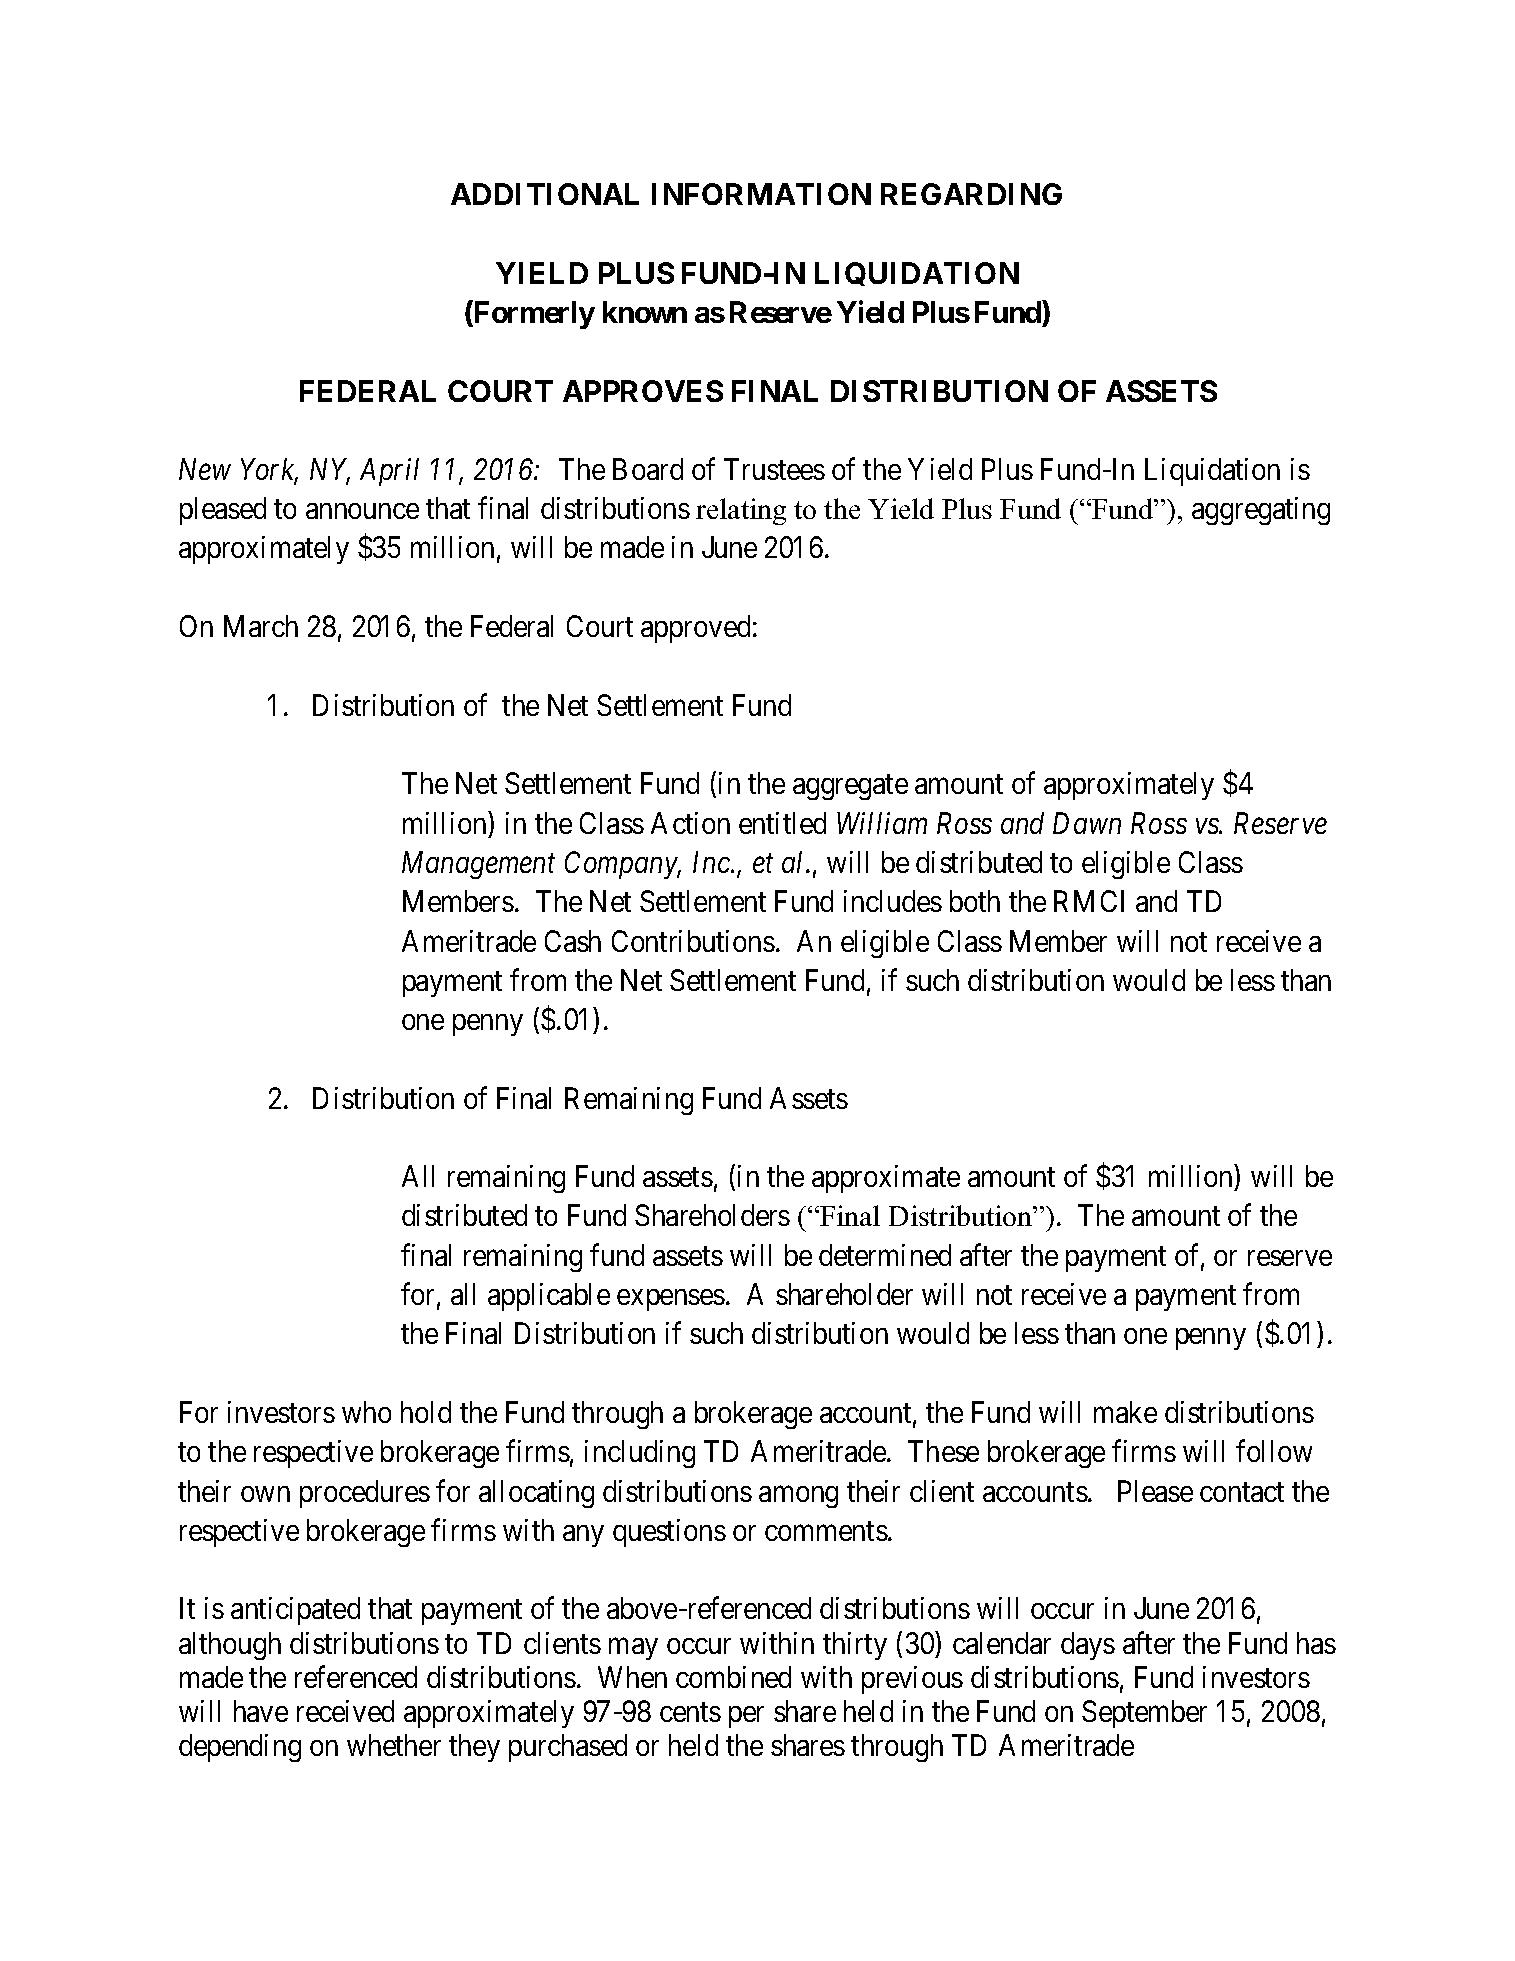  Describe the element at coordinates (782, 823) in the image. I see `entitled` at that location.
